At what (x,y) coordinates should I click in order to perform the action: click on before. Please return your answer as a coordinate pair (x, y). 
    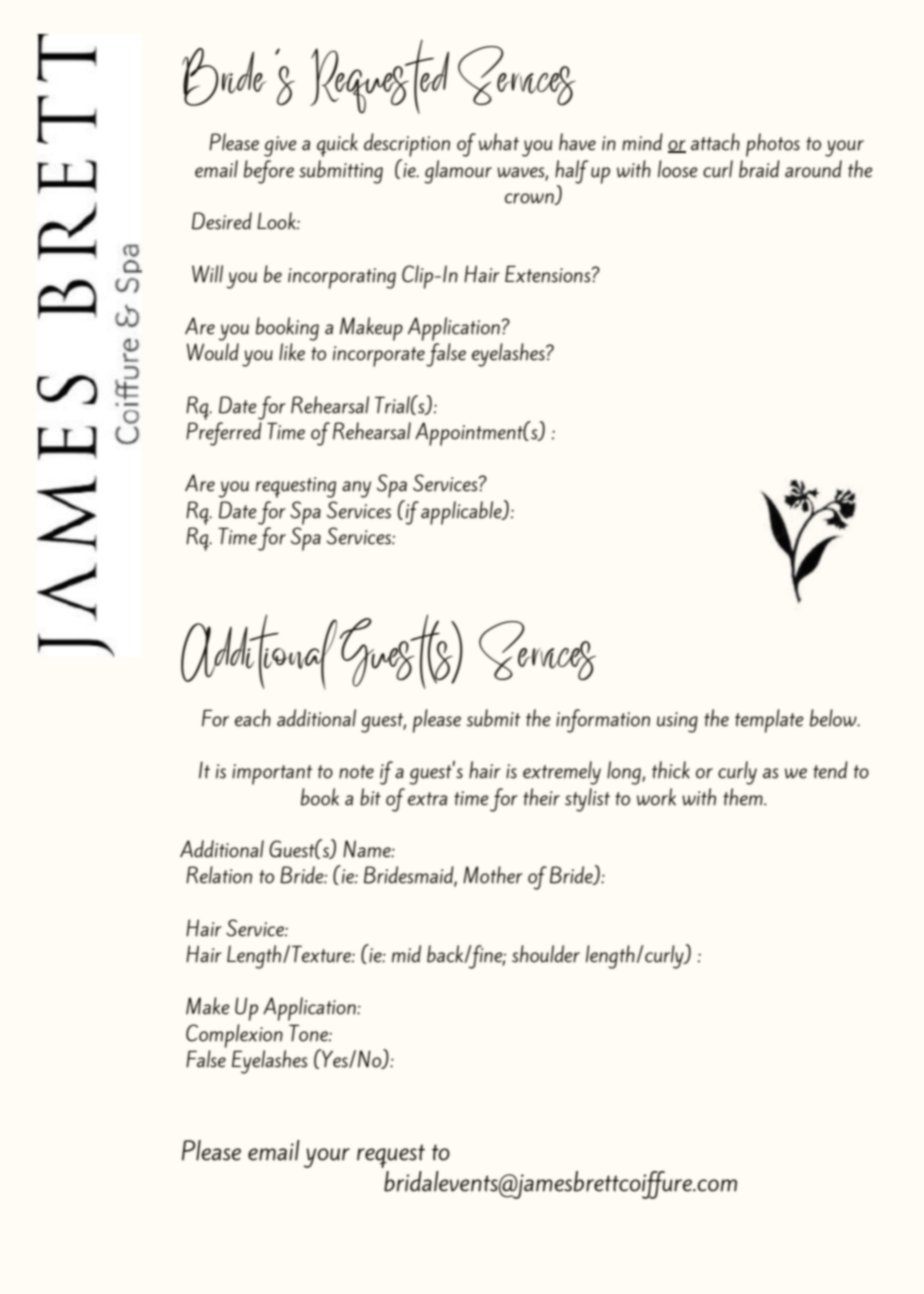
    Looking at the image, I should click on (269, 172).
